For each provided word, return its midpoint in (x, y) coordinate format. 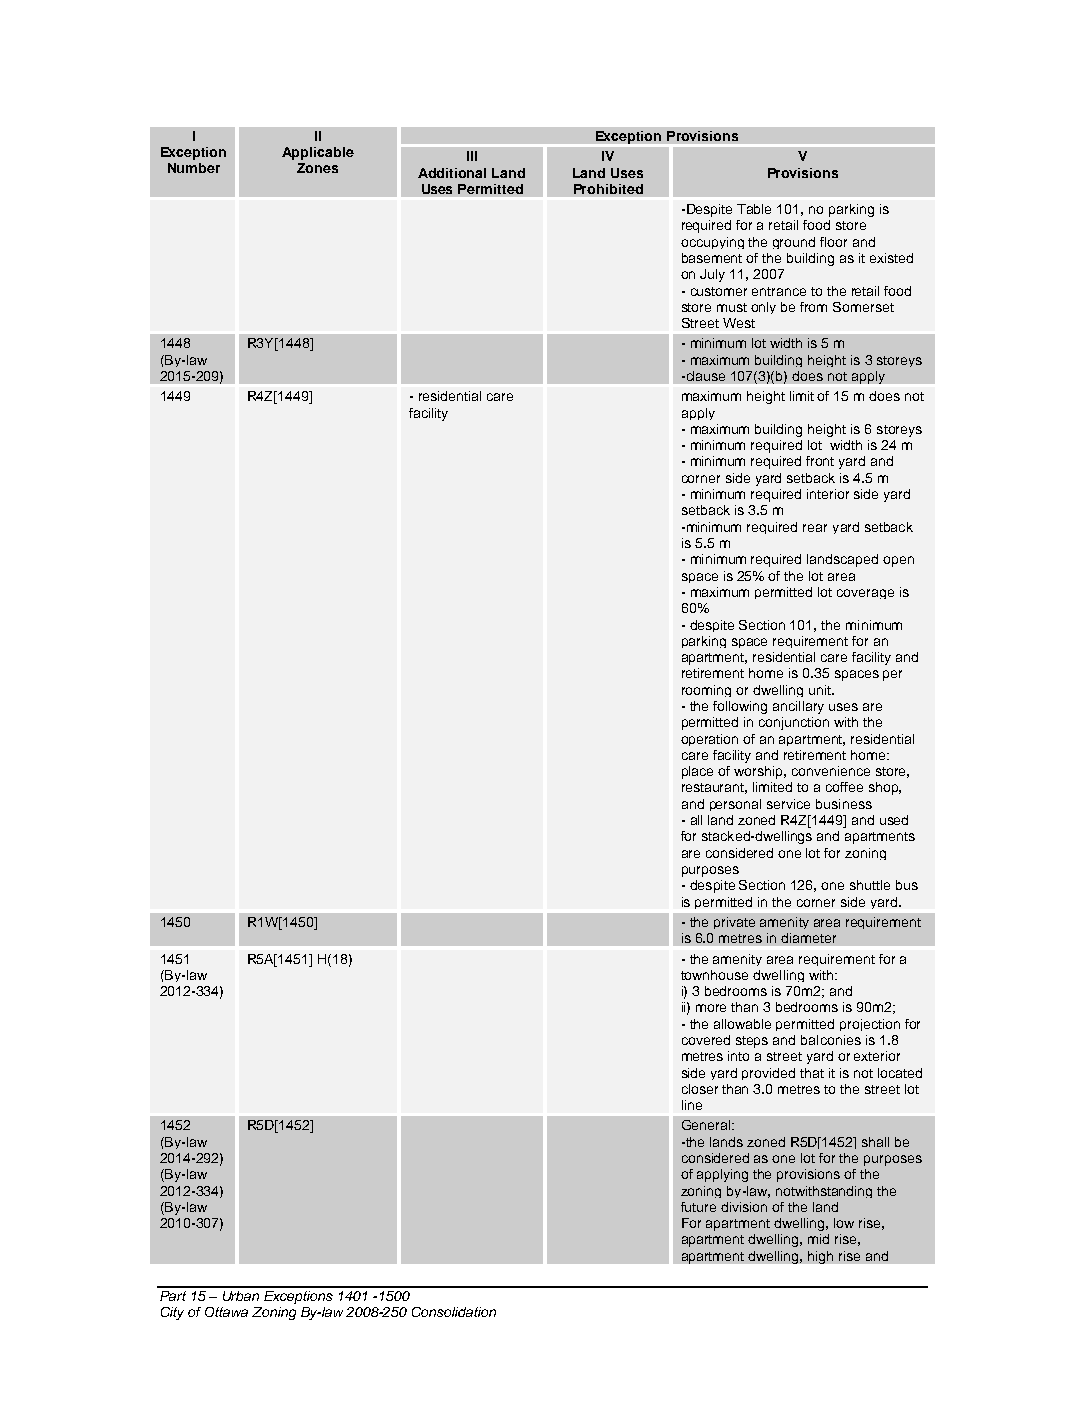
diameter (808, 938)
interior (828, 494)
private (734, 923)
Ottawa (226, 1312)
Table (754, 209)
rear (815, 528)
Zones (317, 168)
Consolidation (454, 1312)
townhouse (714, 975)
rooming (706, 691)
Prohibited (608, 189)
